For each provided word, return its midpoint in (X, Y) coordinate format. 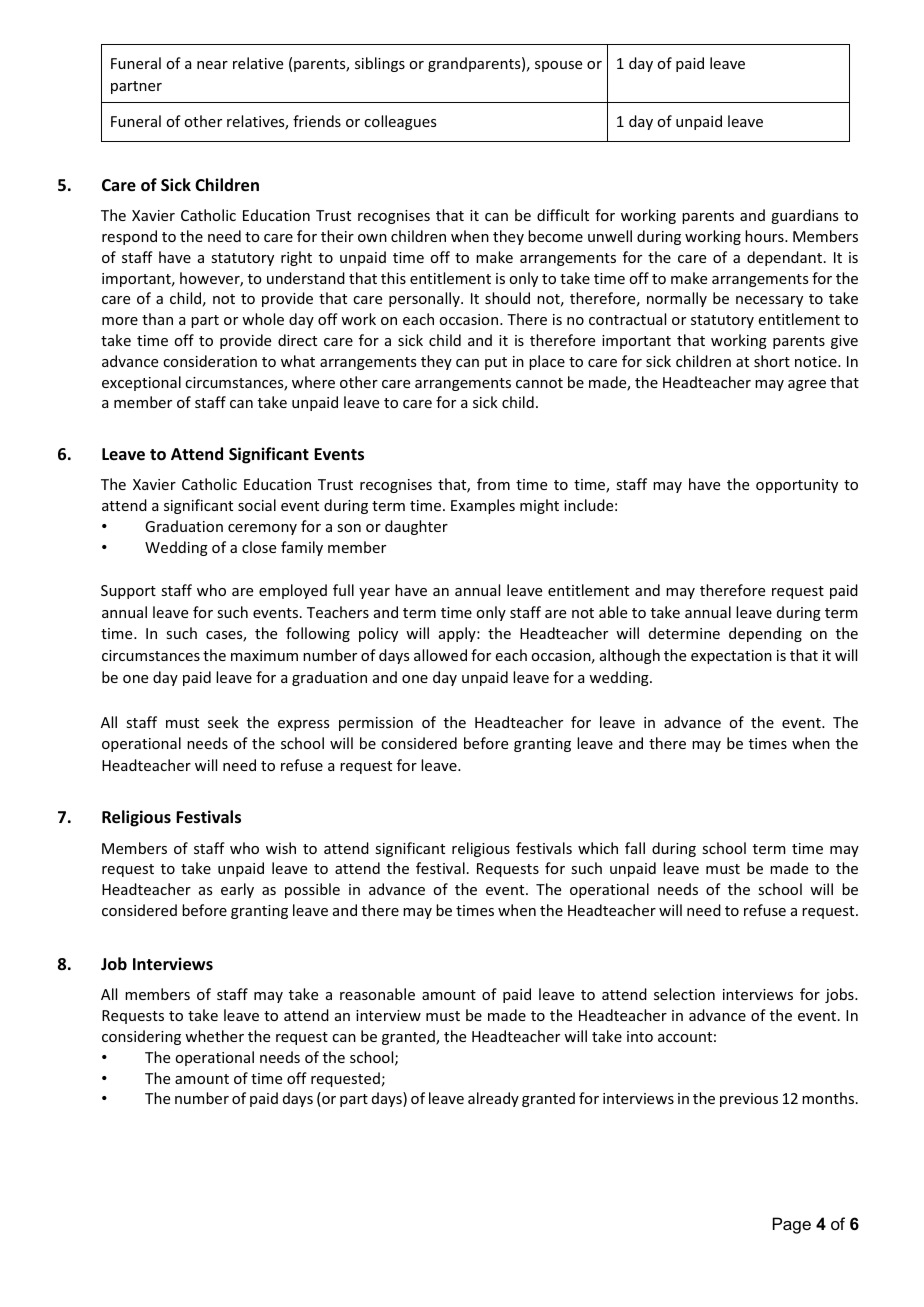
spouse (558, 66)
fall (635, 848)
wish (281, 848)
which (598, 848)
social (257, 505)
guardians (804, 216)
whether (214, 1036)
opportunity (797, 486)
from (493, 484)
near (212, 65)
